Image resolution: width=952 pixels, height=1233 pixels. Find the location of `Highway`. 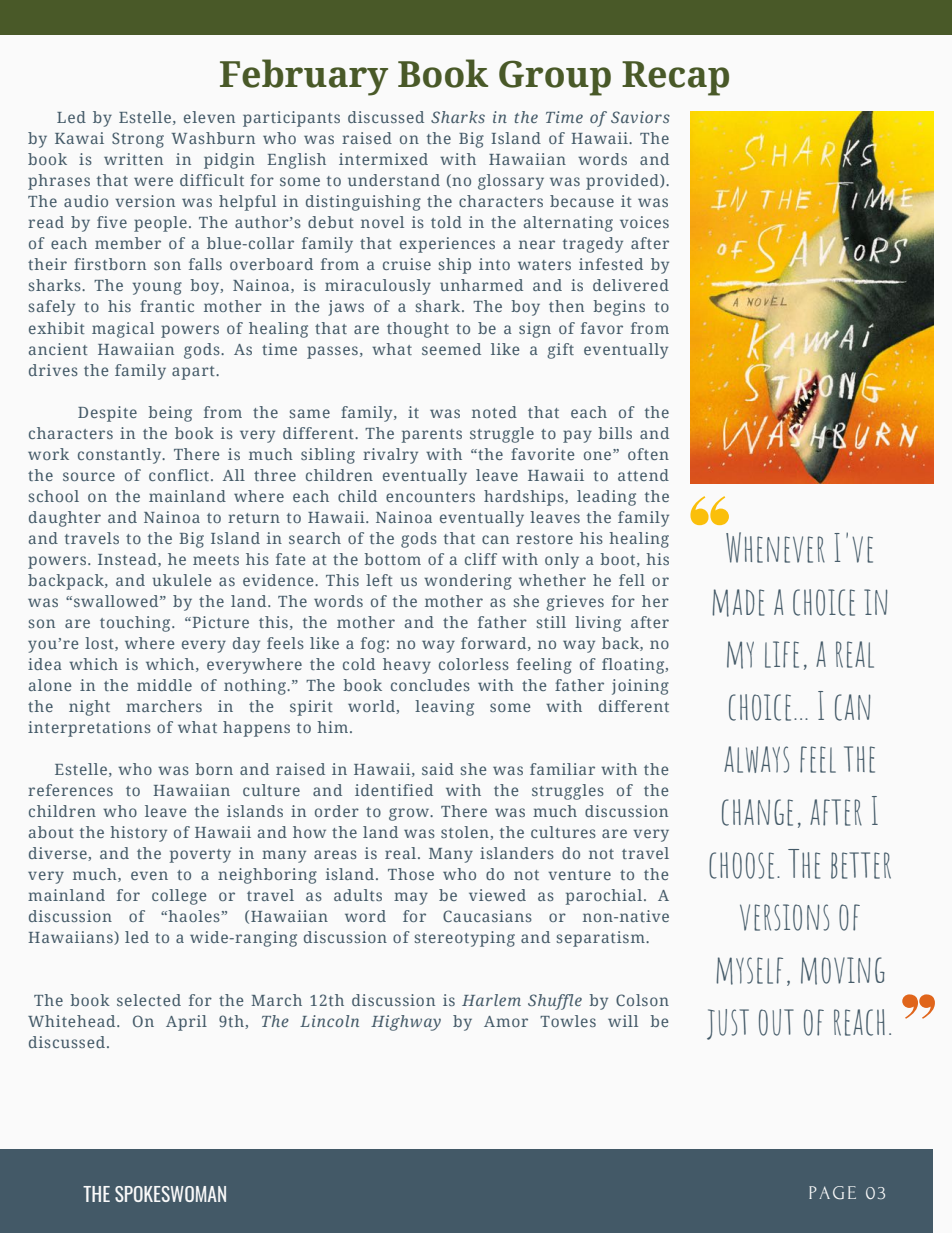

Highway is located at coordinates (406, 1023).
